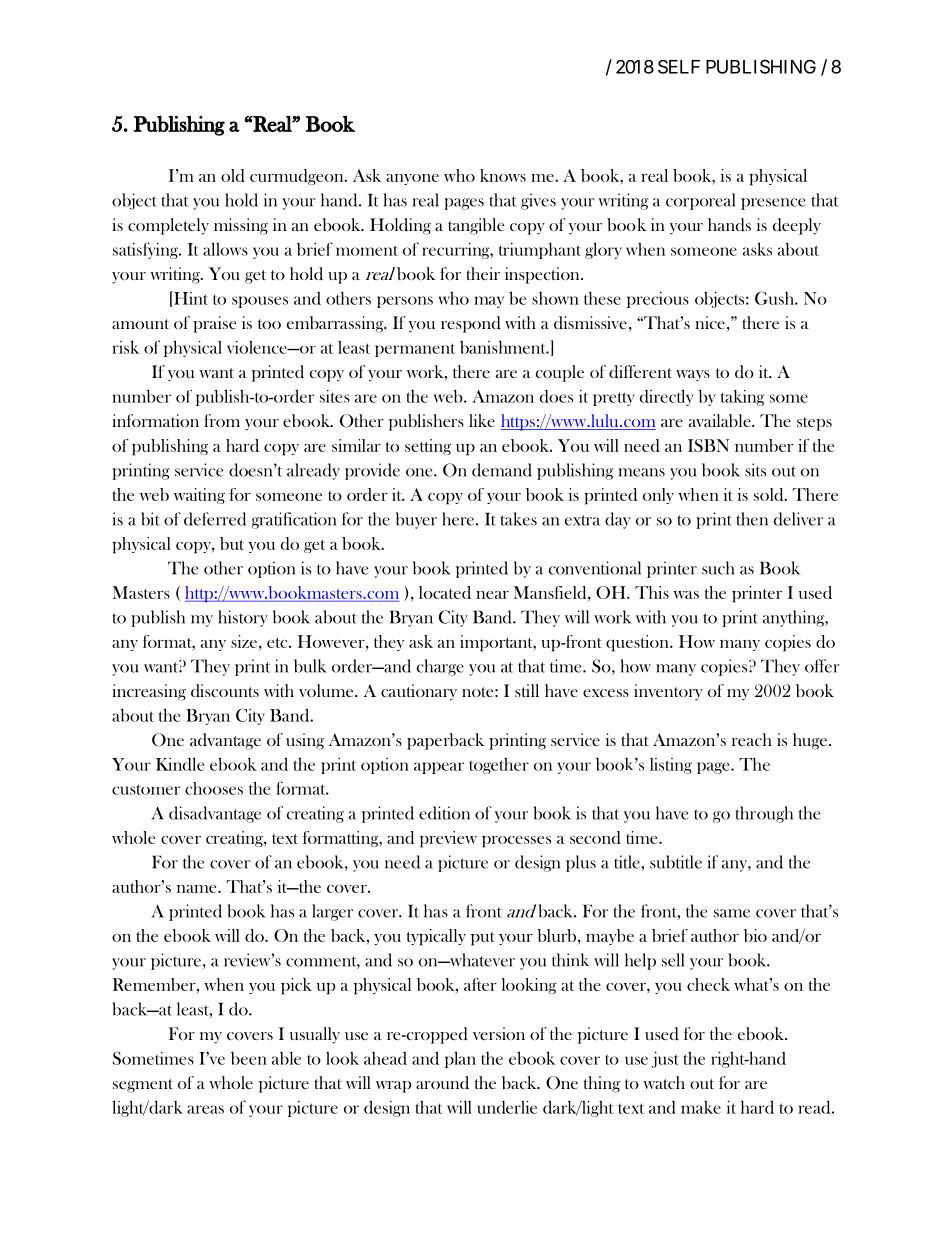 The image size is (952, 1233). Describe the element at coordinates (503, 175) in the page. I see `knows` at that location.
